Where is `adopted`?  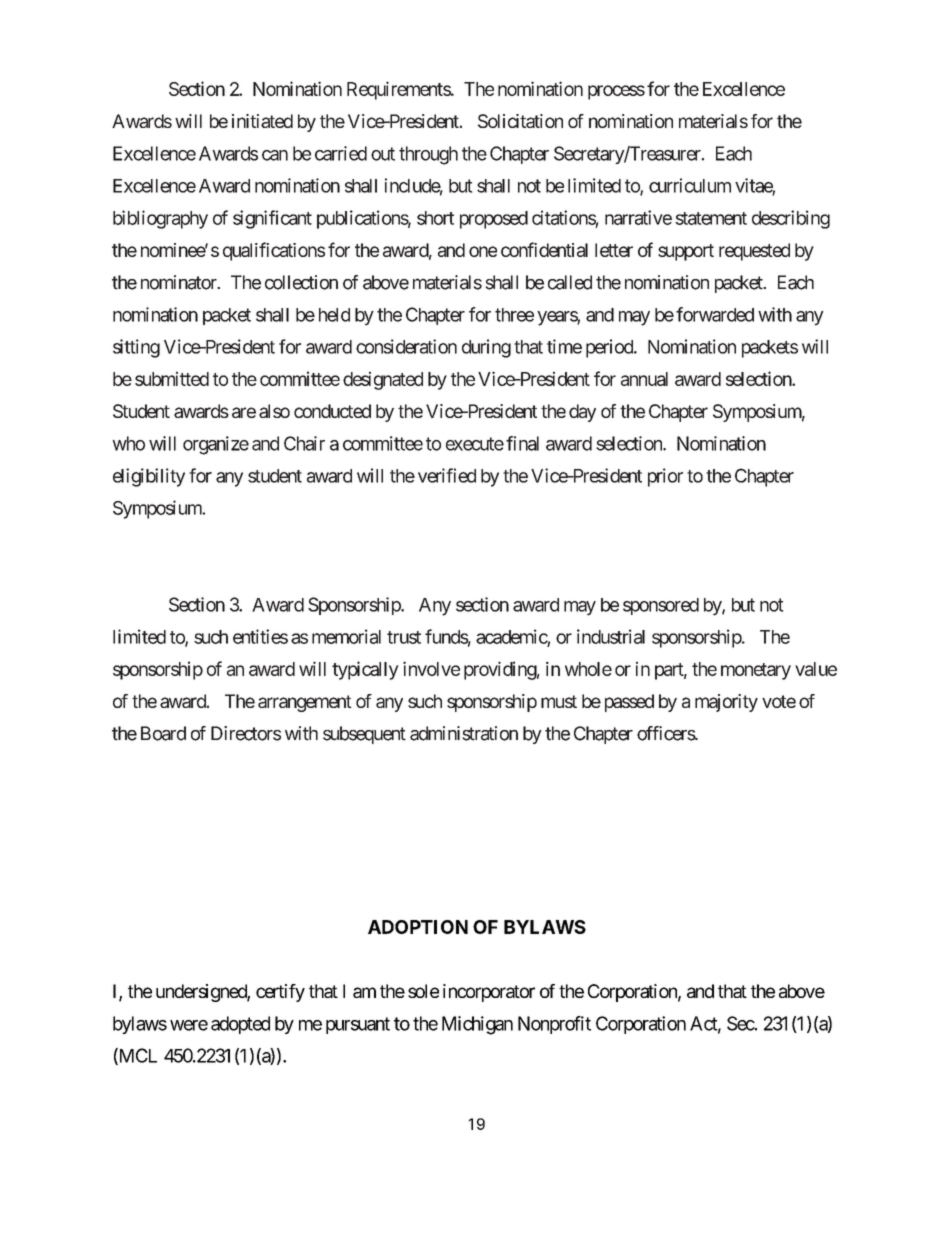
adopted is located at coordinates (240, 1025).
